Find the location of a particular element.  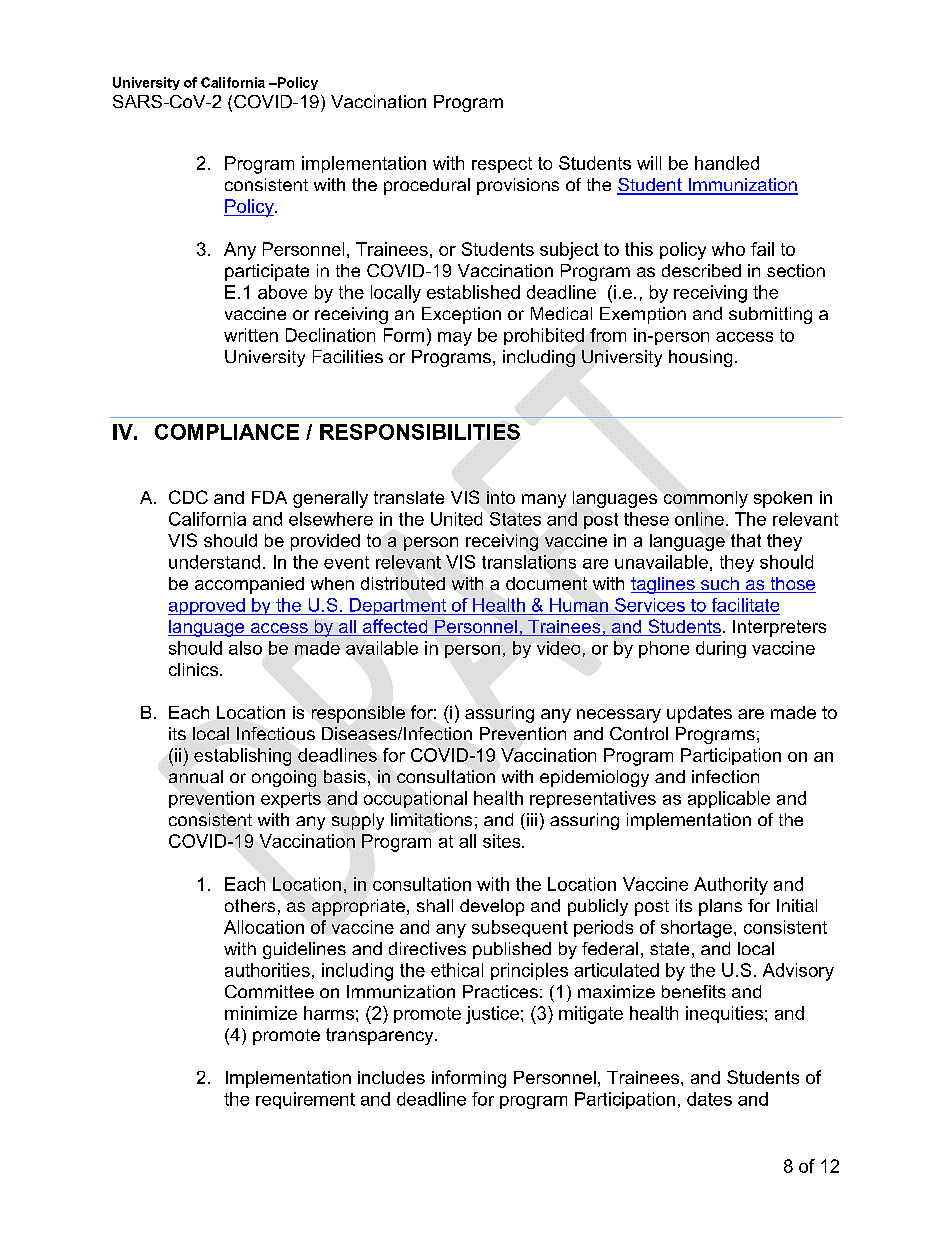

justice is located at coordinates (492, 1015).
